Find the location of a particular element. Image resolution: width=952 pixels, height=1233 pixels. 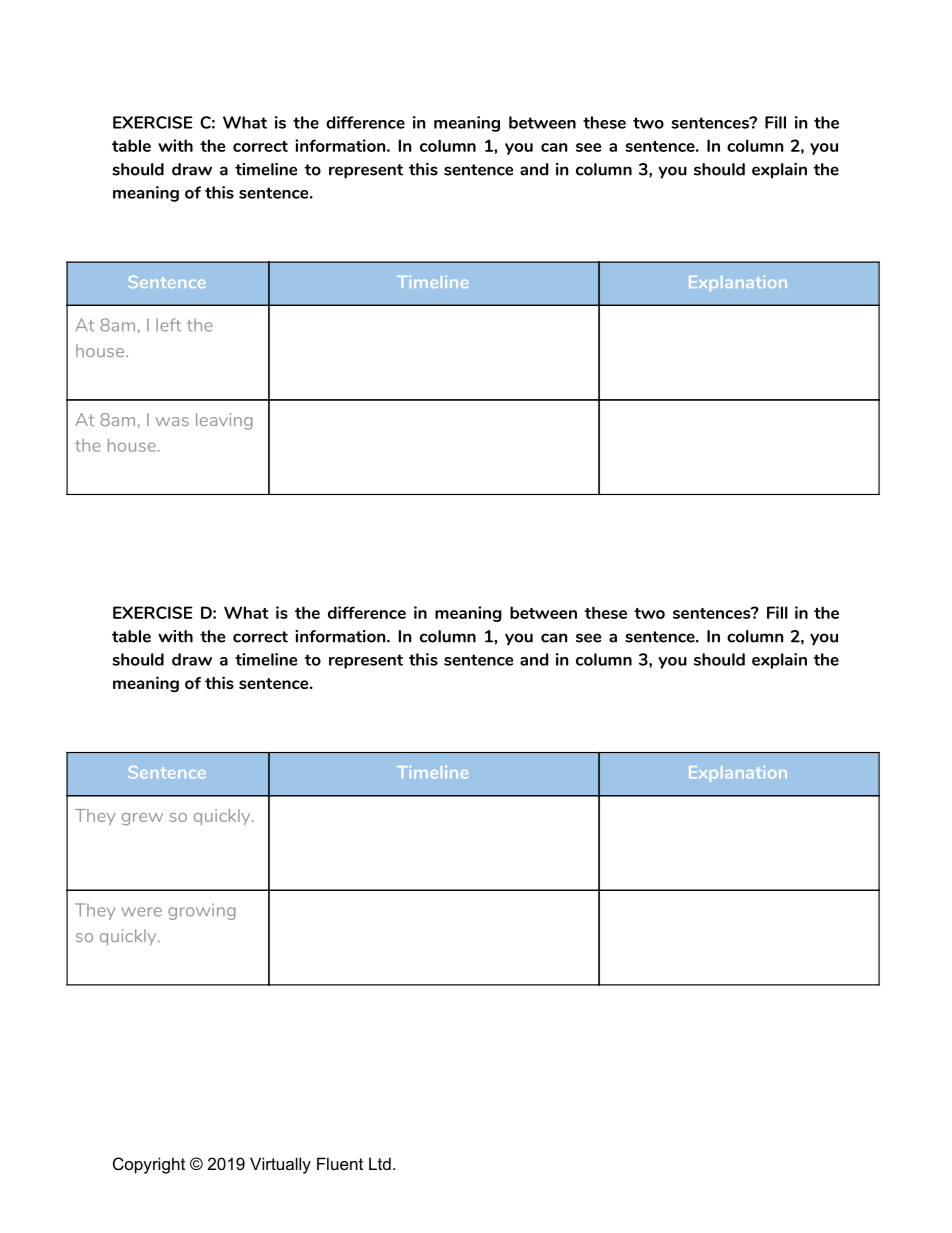

were is located at coordinates (141, 912).
